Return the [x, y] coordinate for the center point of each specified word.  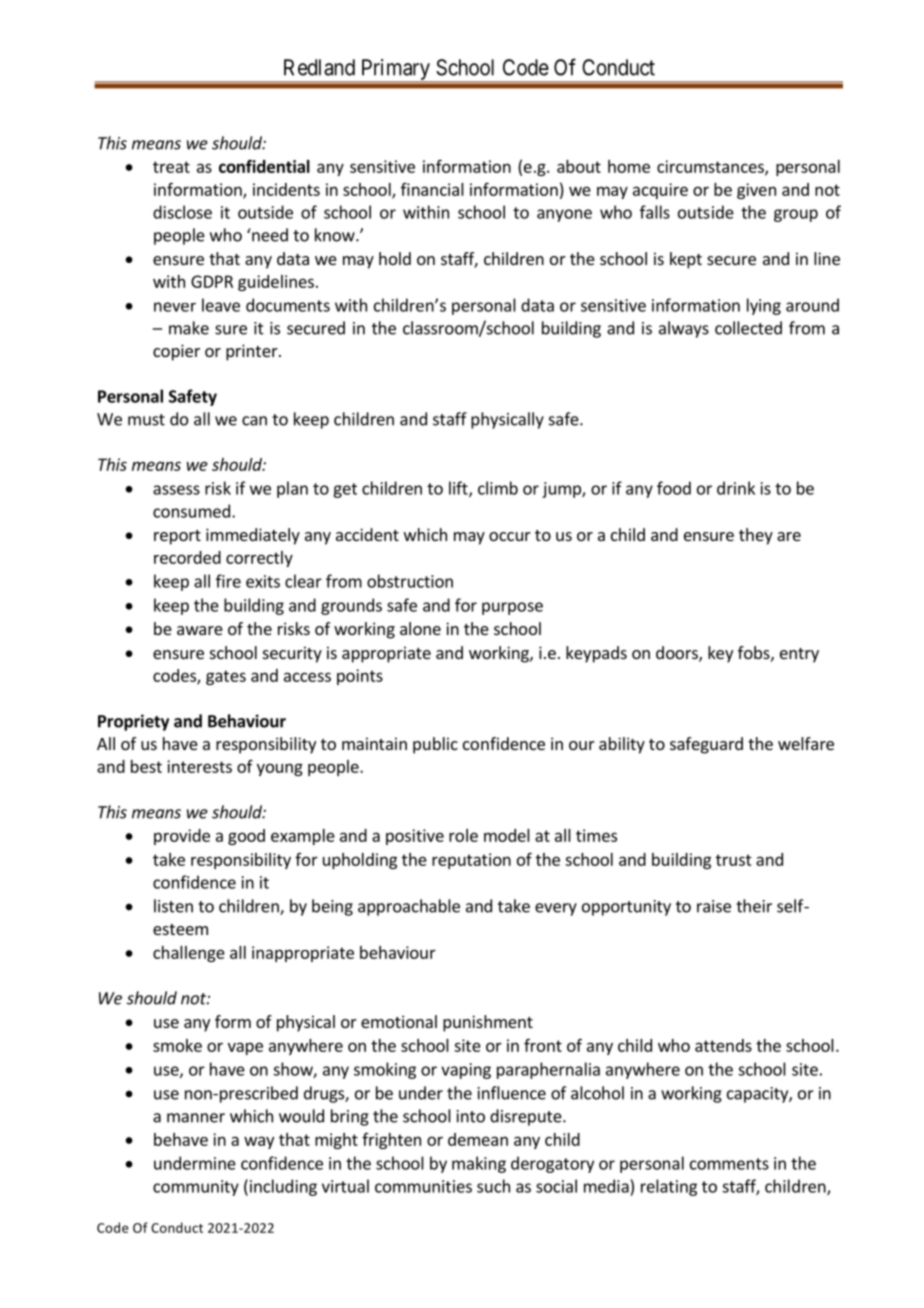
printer [253, 352]
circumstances [711, 167]
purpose [512, 608]
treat [171, 167]
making [479, 1164]
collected [748, 328]
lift [459, 489]
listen [173, 906]
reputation [471, 861]
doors [678, 654]
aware [200, 630]
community [196, 1188]
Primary [395, 71]
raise [714, 906]
